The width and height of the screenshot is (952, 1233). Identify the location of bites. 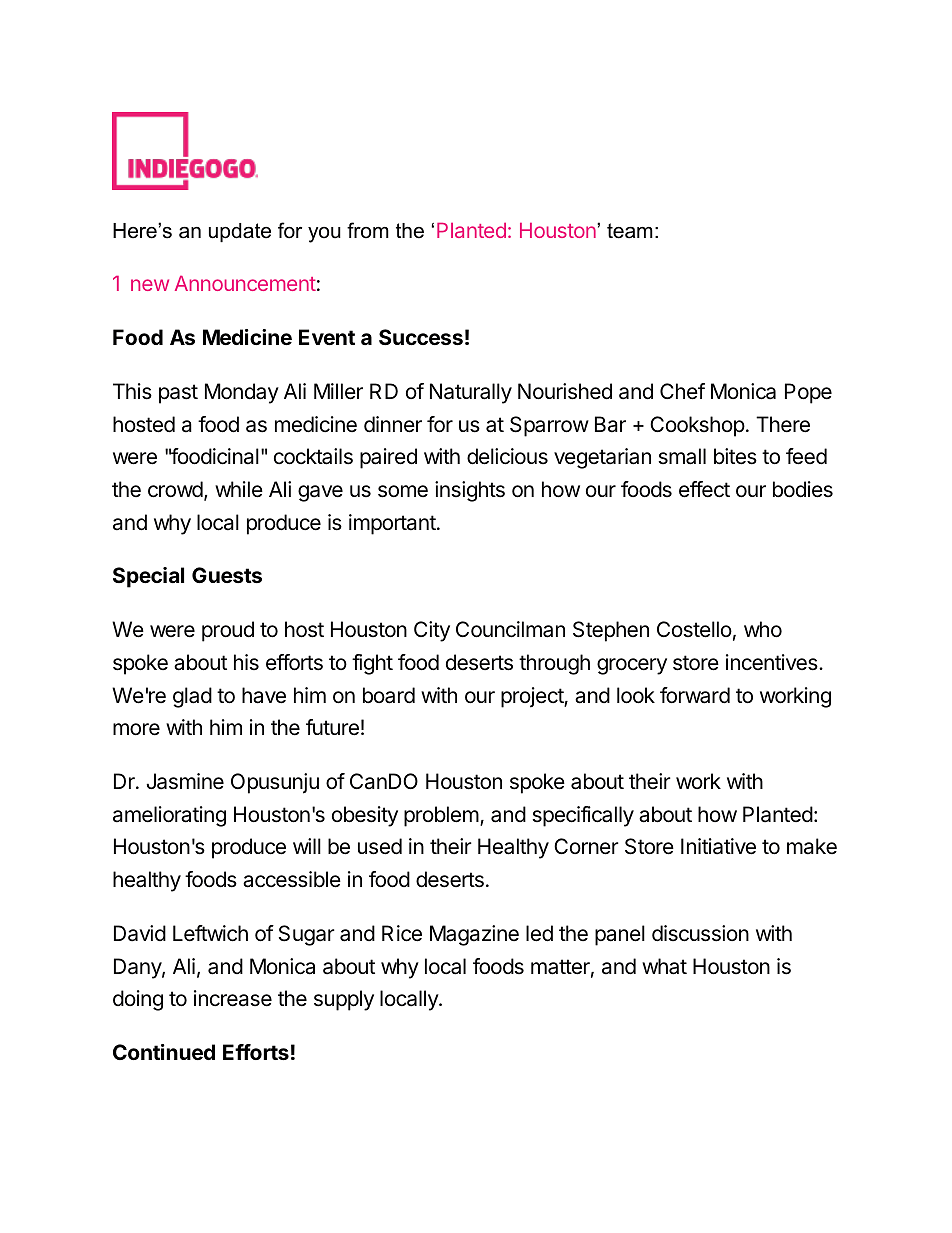
(735, 456).
